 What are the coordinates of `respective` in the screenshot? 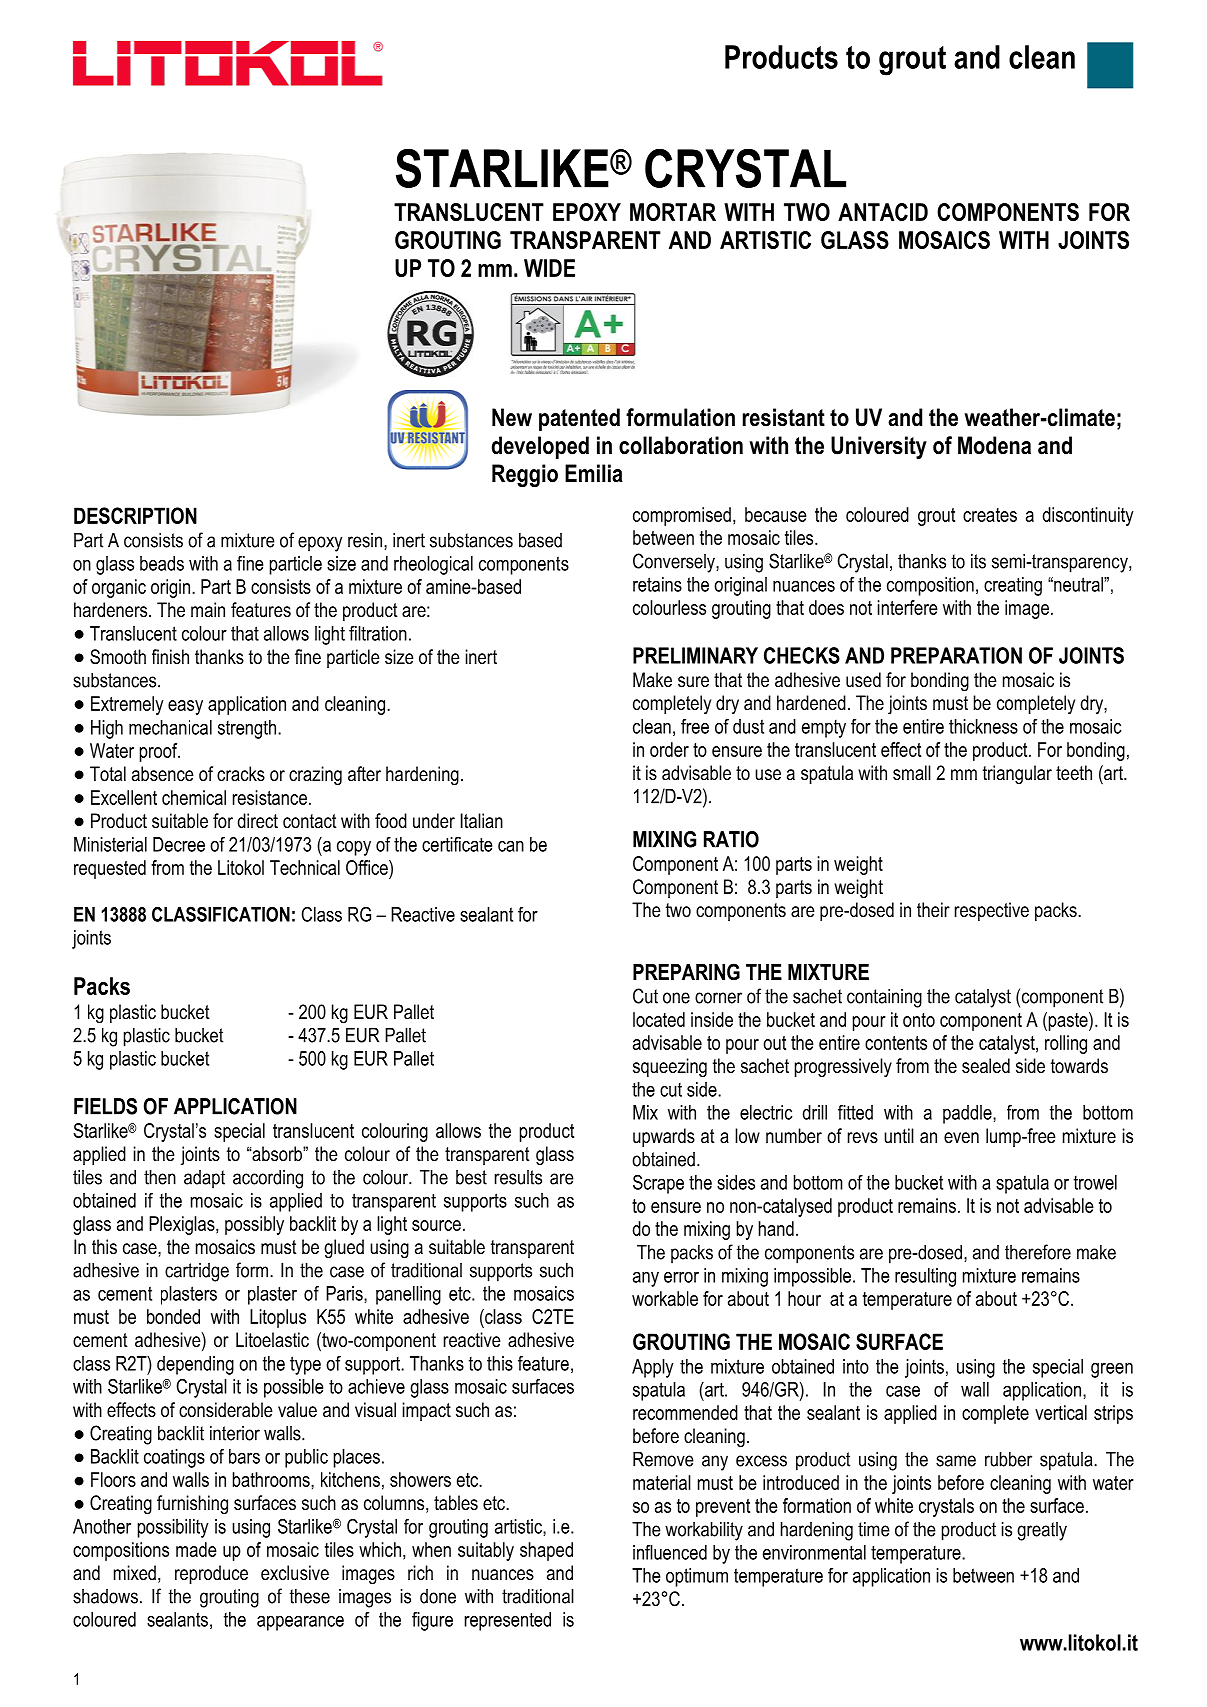 It's located at (992, 911).
